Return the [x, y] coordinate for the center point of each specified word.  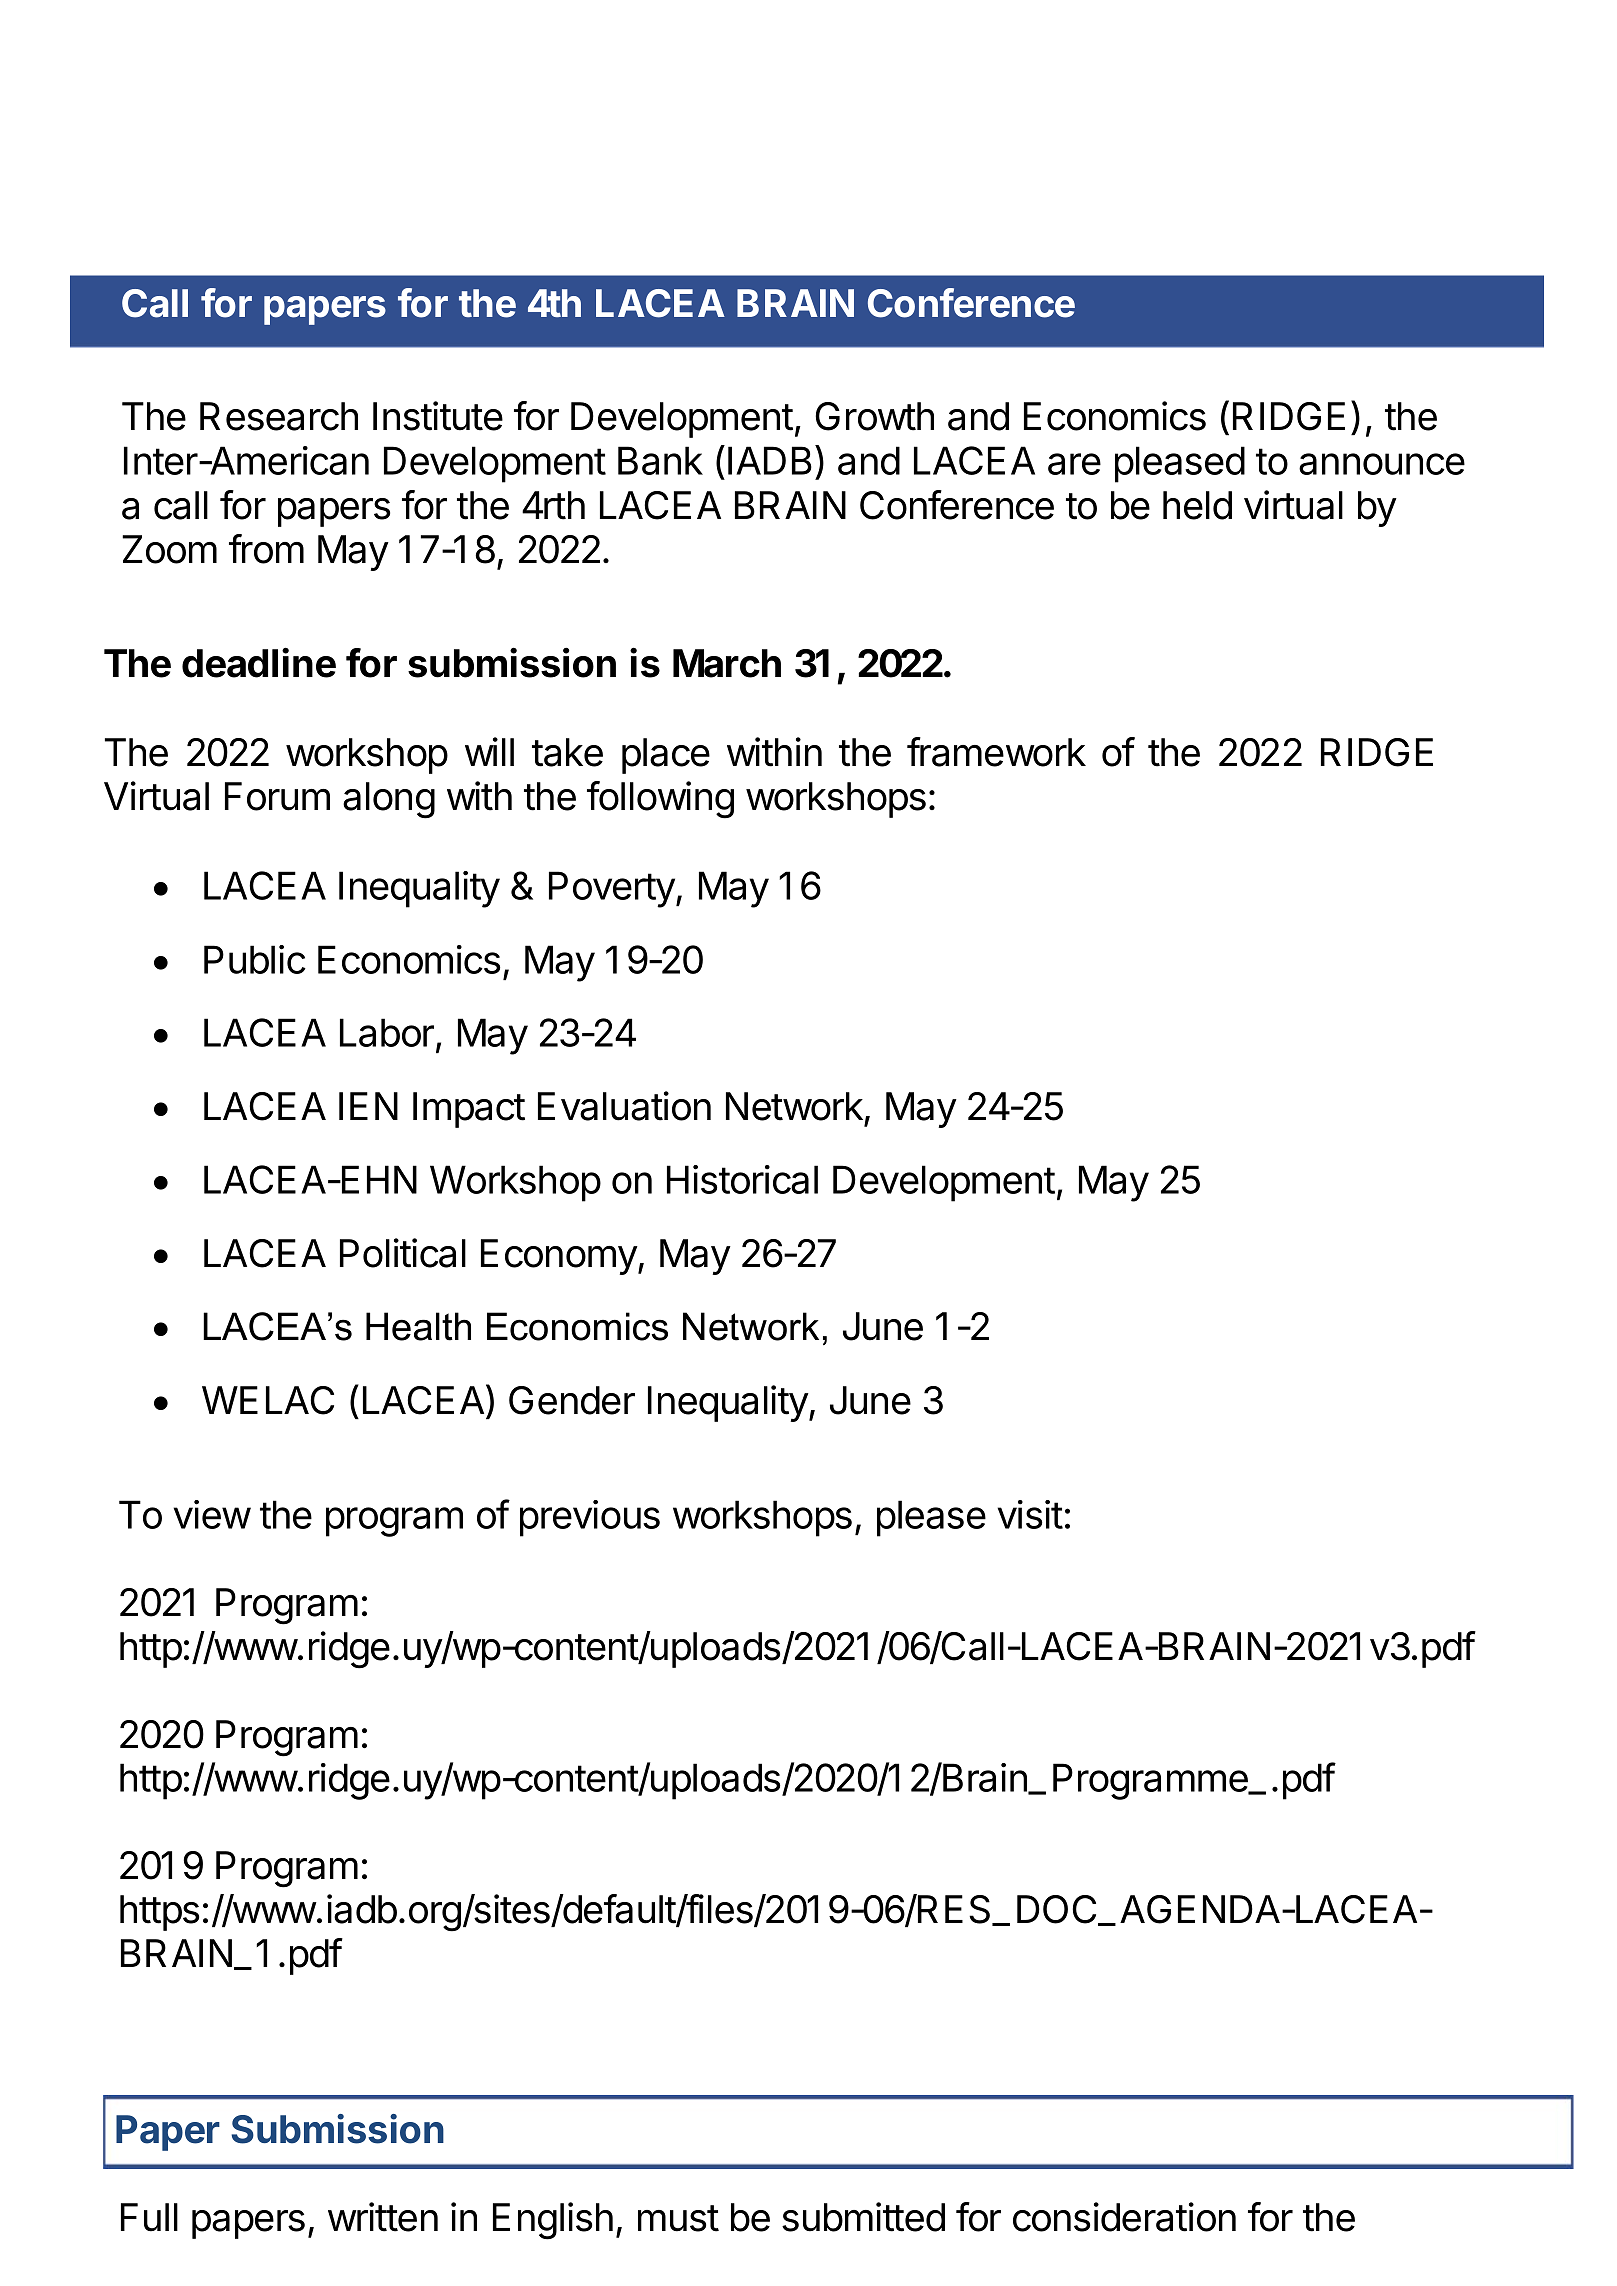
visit [1030, 1514]
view [212, 1514]
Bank [660, 460]
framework [996, 752]
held [1197, 505]
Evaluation [624, 1106]
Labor [387, 1032]
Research [279, 416]
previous [590, 1518]
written [383, 2217]
